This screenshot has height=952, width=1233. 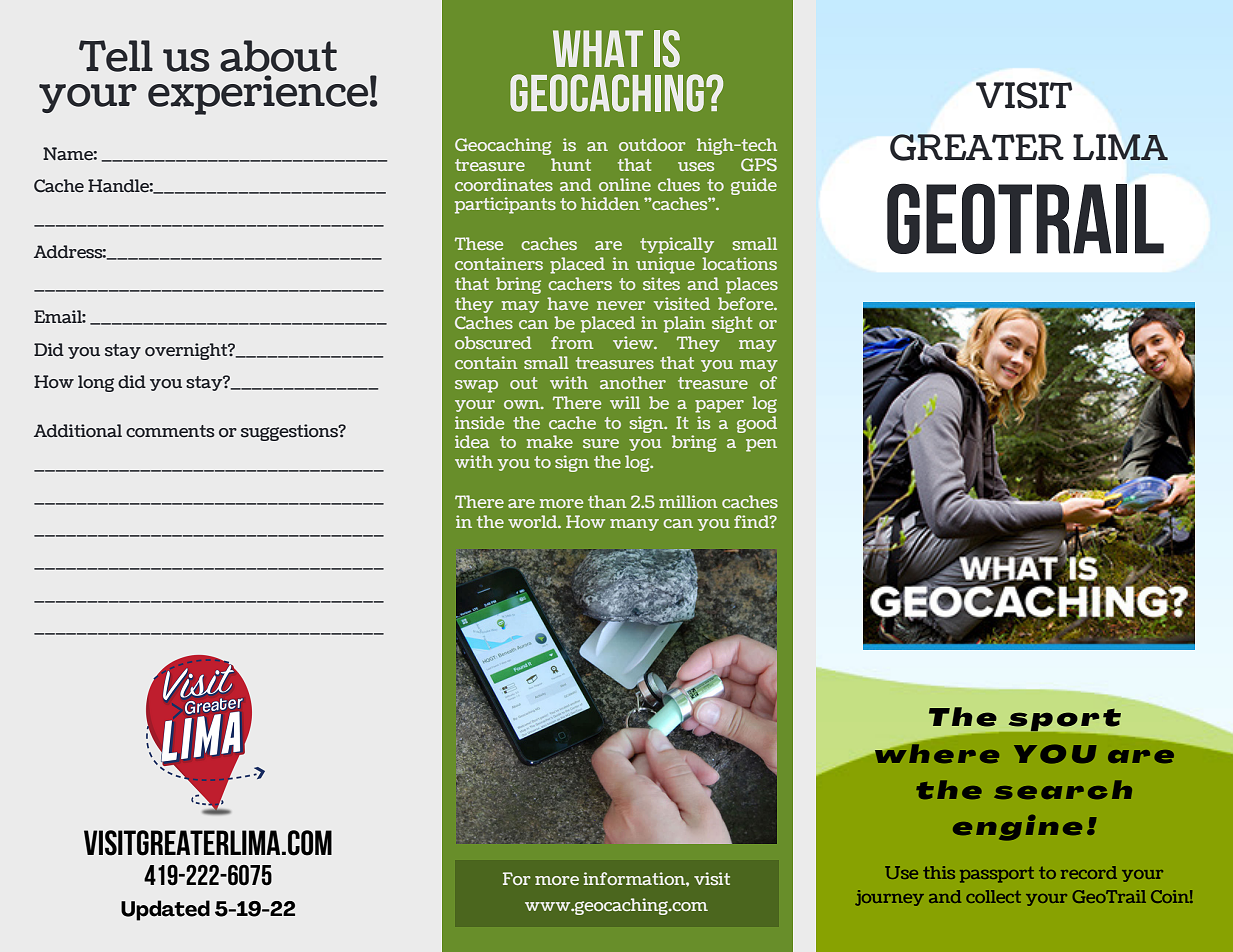 I want to click on than, so click(x=607, y=501).
